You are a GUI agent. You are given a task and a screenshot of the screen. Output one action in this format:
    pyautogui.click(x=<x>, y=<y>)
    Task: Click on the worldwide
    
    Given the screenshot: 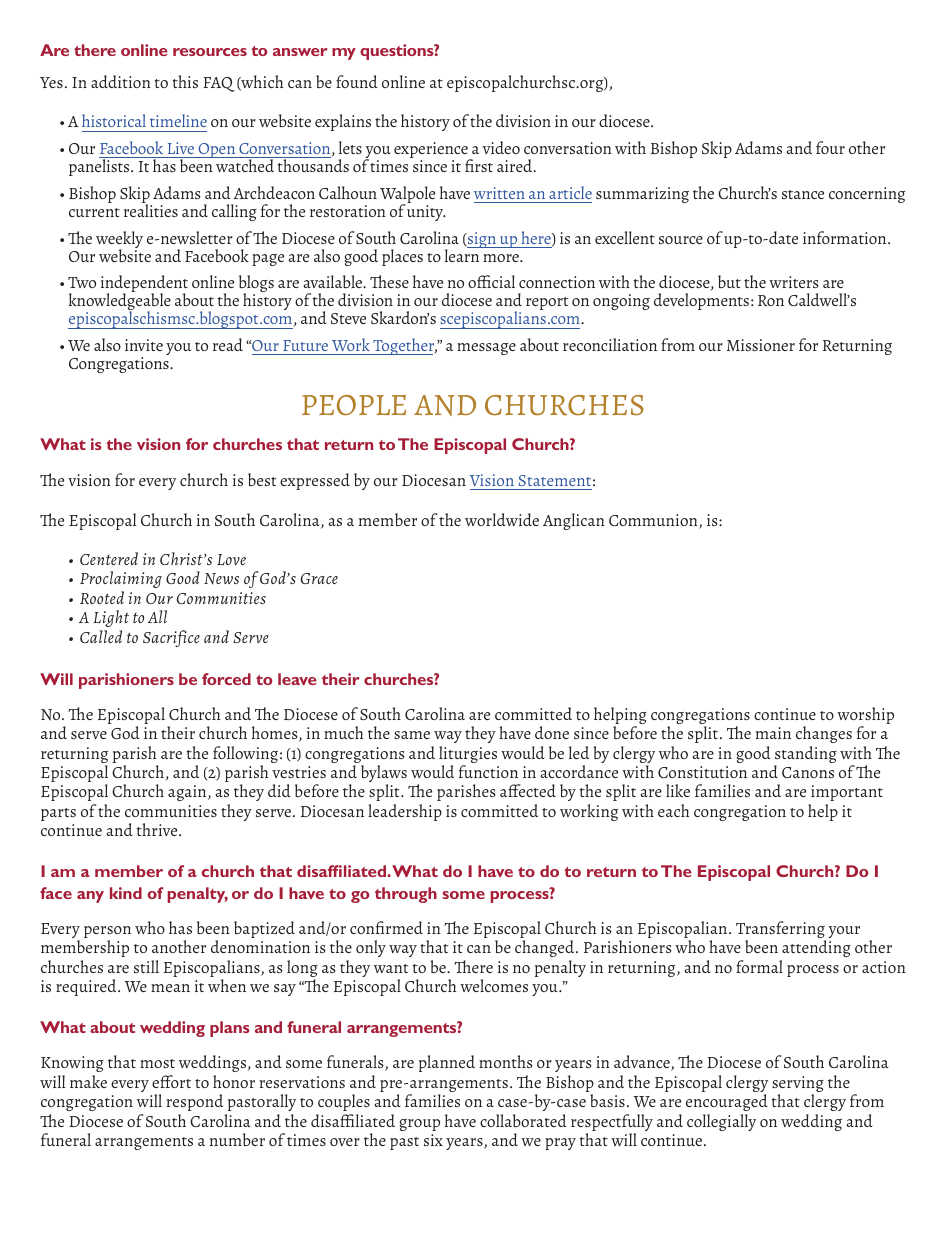 What is the action you would take?
    pyautogui.click(x=502, y=519)
